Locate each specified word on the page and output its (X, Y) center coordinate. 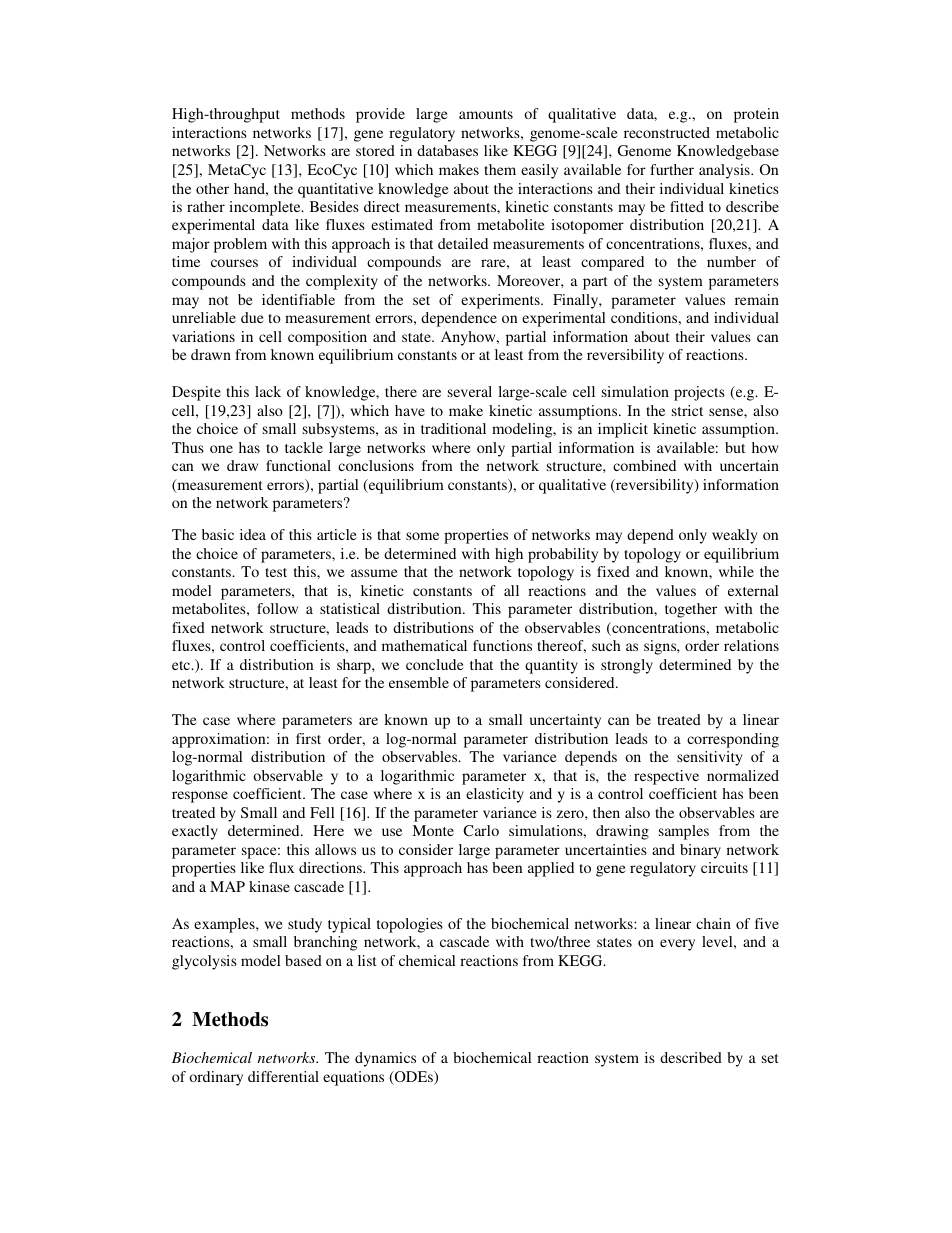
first (308, 738)
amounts (486, 114)
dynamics (385, 1059)
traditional (453, 428)
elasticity (495, 795)
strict (687, 410)
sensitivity (709, 758)
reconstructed (667, 132)
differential (283, 1076)
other (212, 188)
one (221, 449)
